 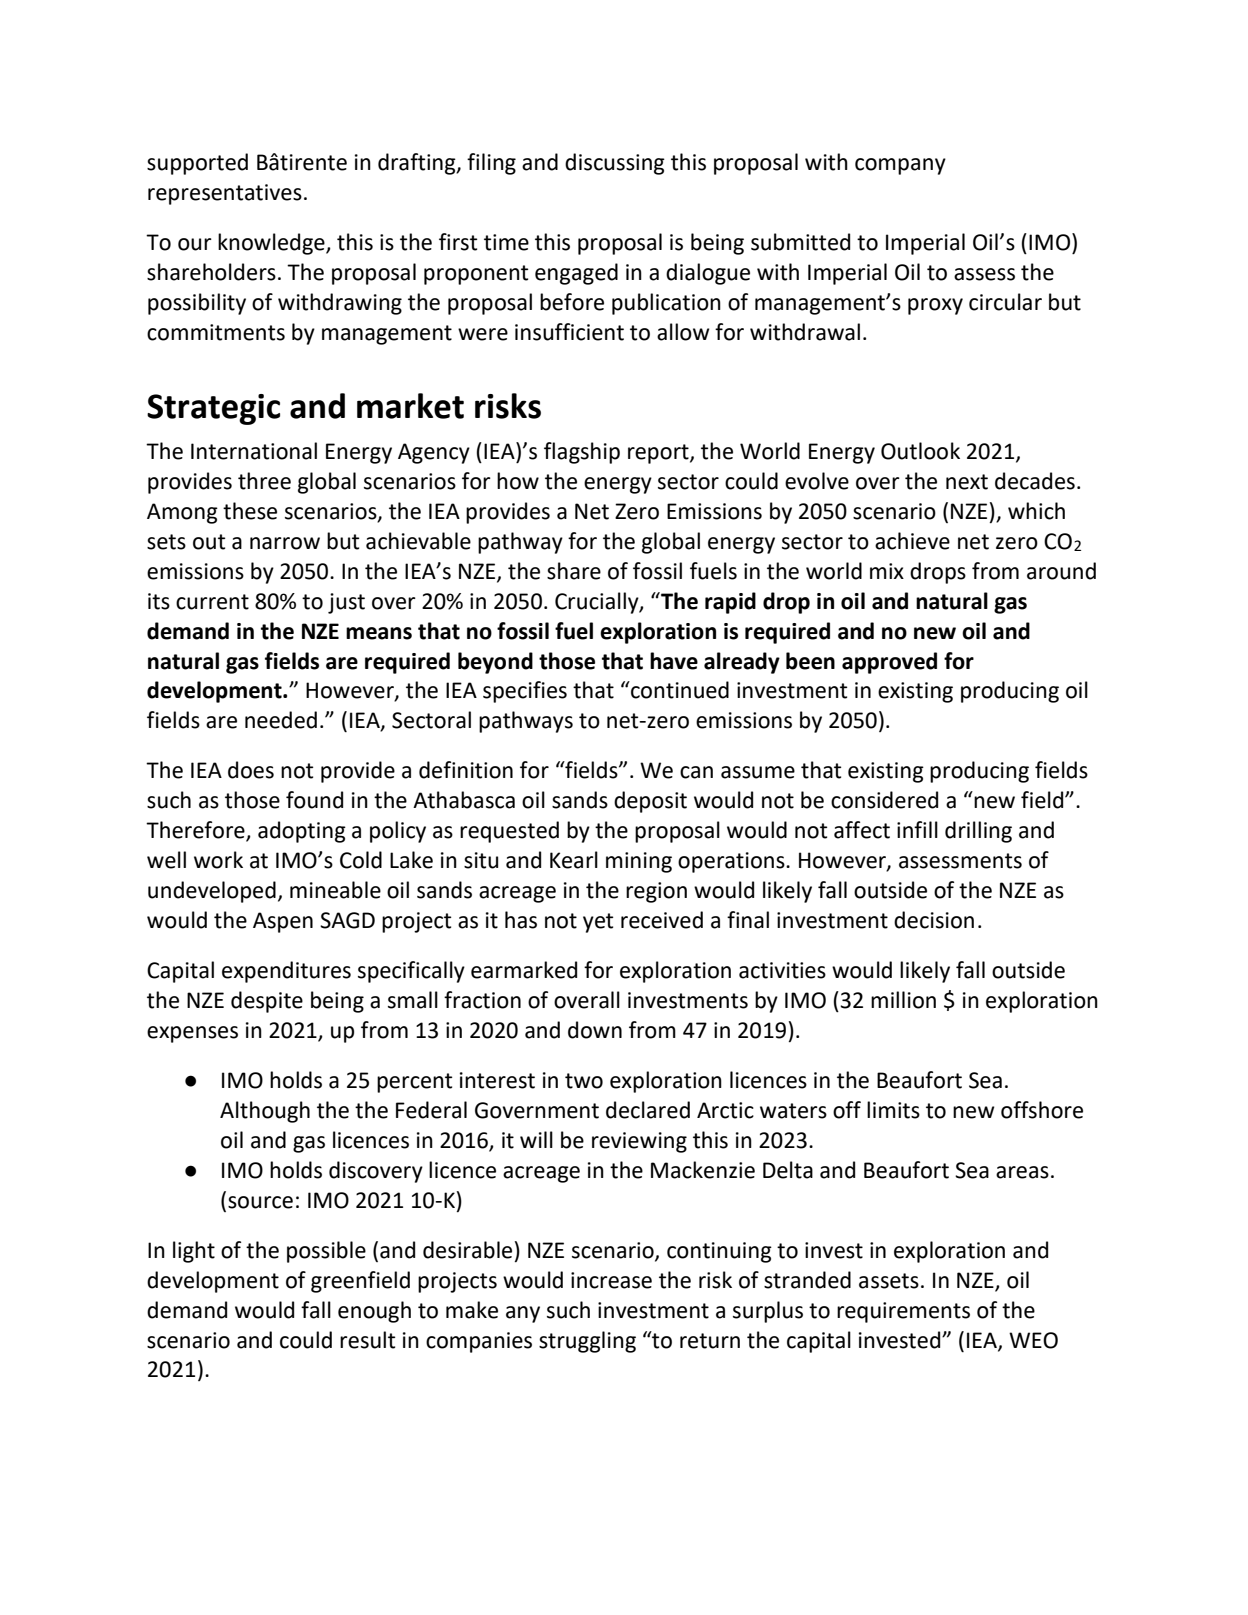 What do you see at coordinates (611, 1280) in the screenshot?
I see `increase` at bounding box center [611, 1280].
